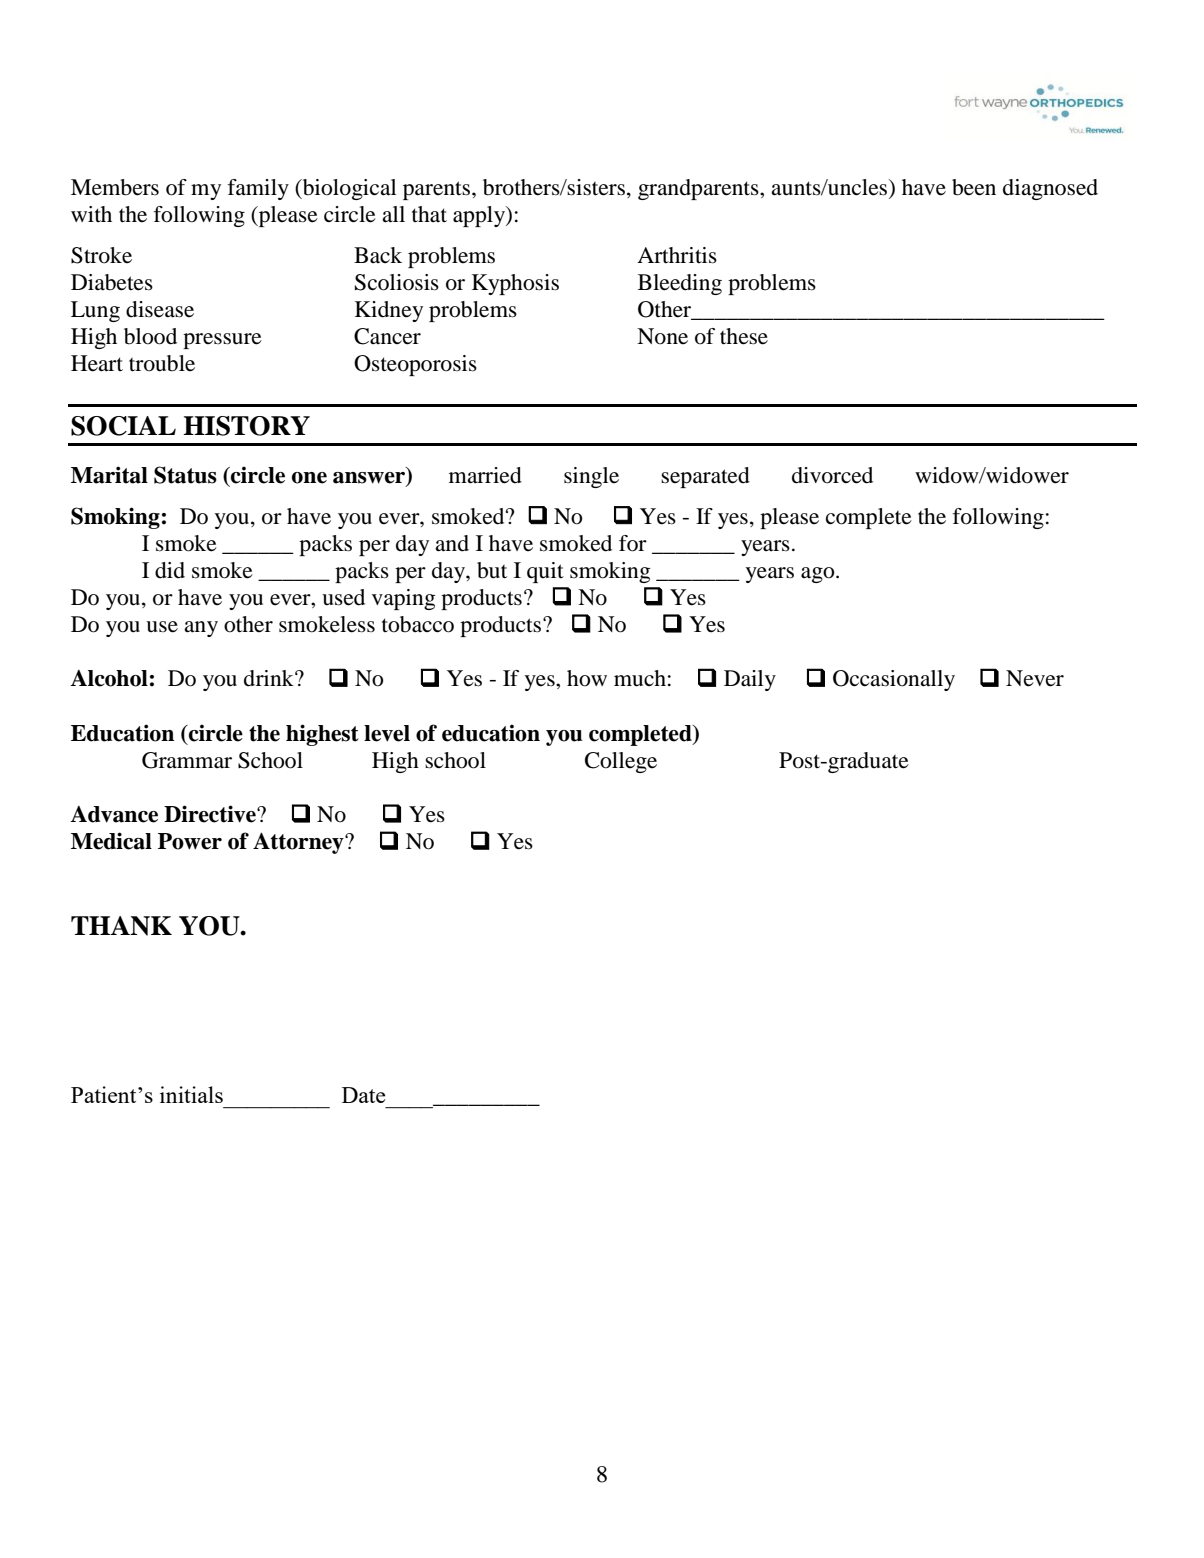  I want to click on quit, so click(545, 572).
